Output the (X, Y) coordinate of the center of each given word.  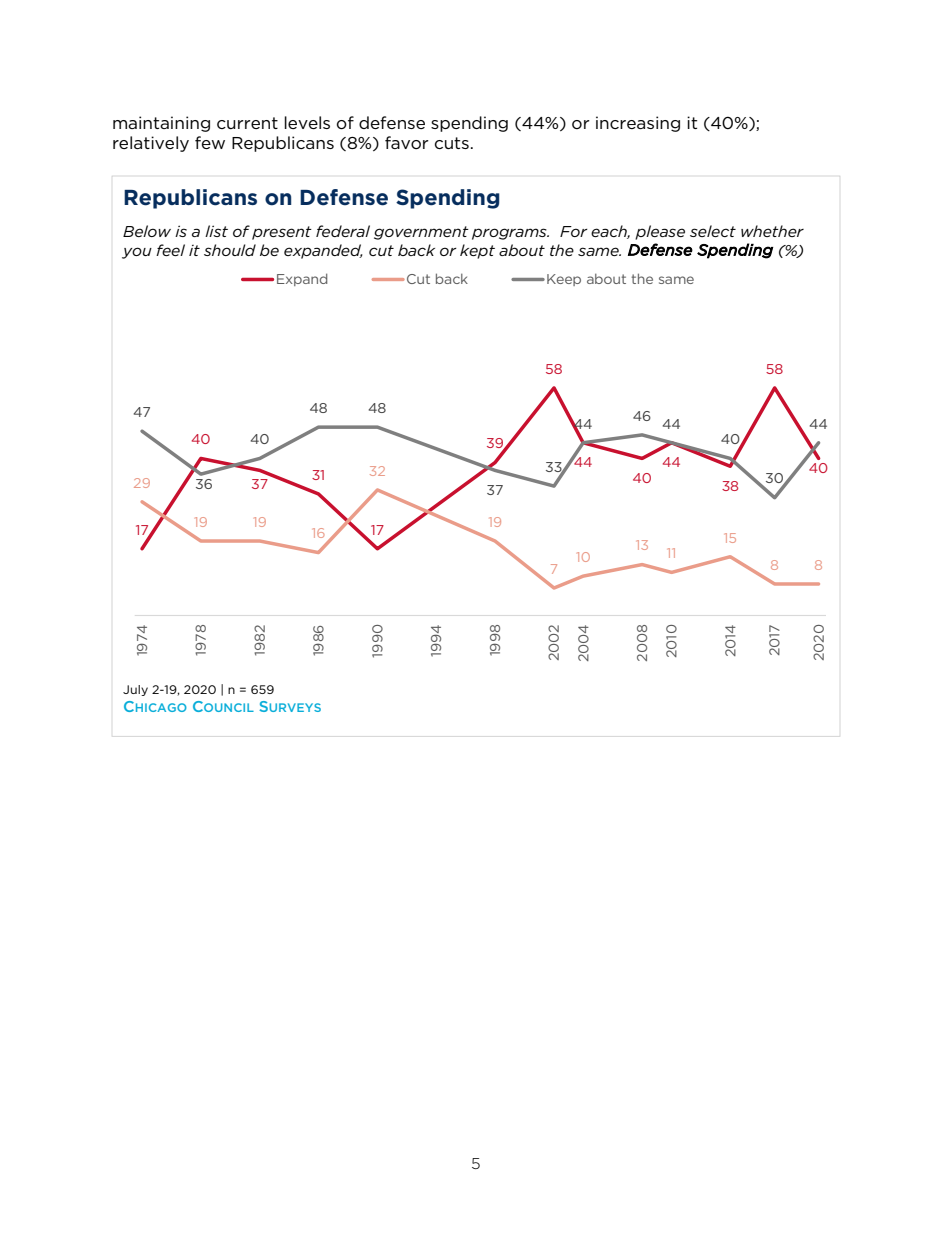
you (137, 253)
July (135, 690)
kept (477, 251)
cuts (452, 143)
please (660, 232)
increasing (638, 124)
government (421, 233)
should (230, 250)
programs (510, 234)
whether (772, 231)
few (210, 142)
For (574, 231)
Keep (564, 280)
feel (170, 250)
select (713, 231)
